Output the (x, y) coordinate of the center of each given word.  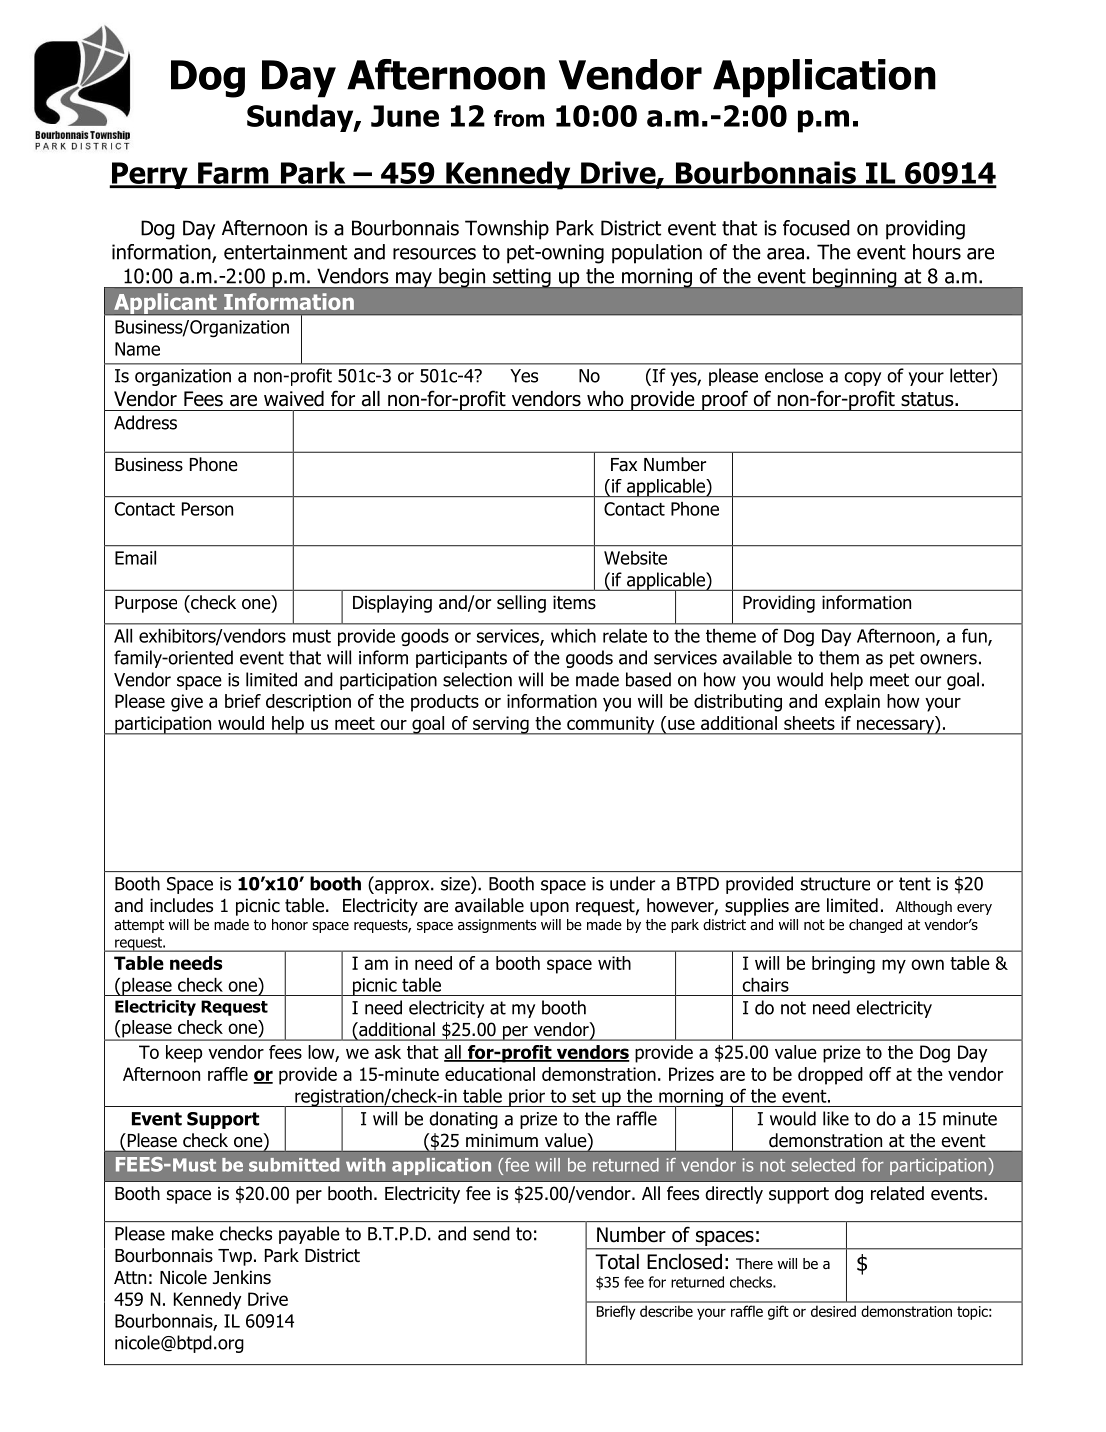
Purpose (146, 604)
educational (490, 1074)
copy (862, 379)
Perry (149, 175)
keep (184, 1054)
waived (294, 399)
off (880, 1074)
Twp (235, 1257)
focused (816, 228)
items (574, 603)
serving (501, 725)
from (519, 118)
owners (948, 659)
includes (181, 905)
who (605, 399)
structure (835, 884)
